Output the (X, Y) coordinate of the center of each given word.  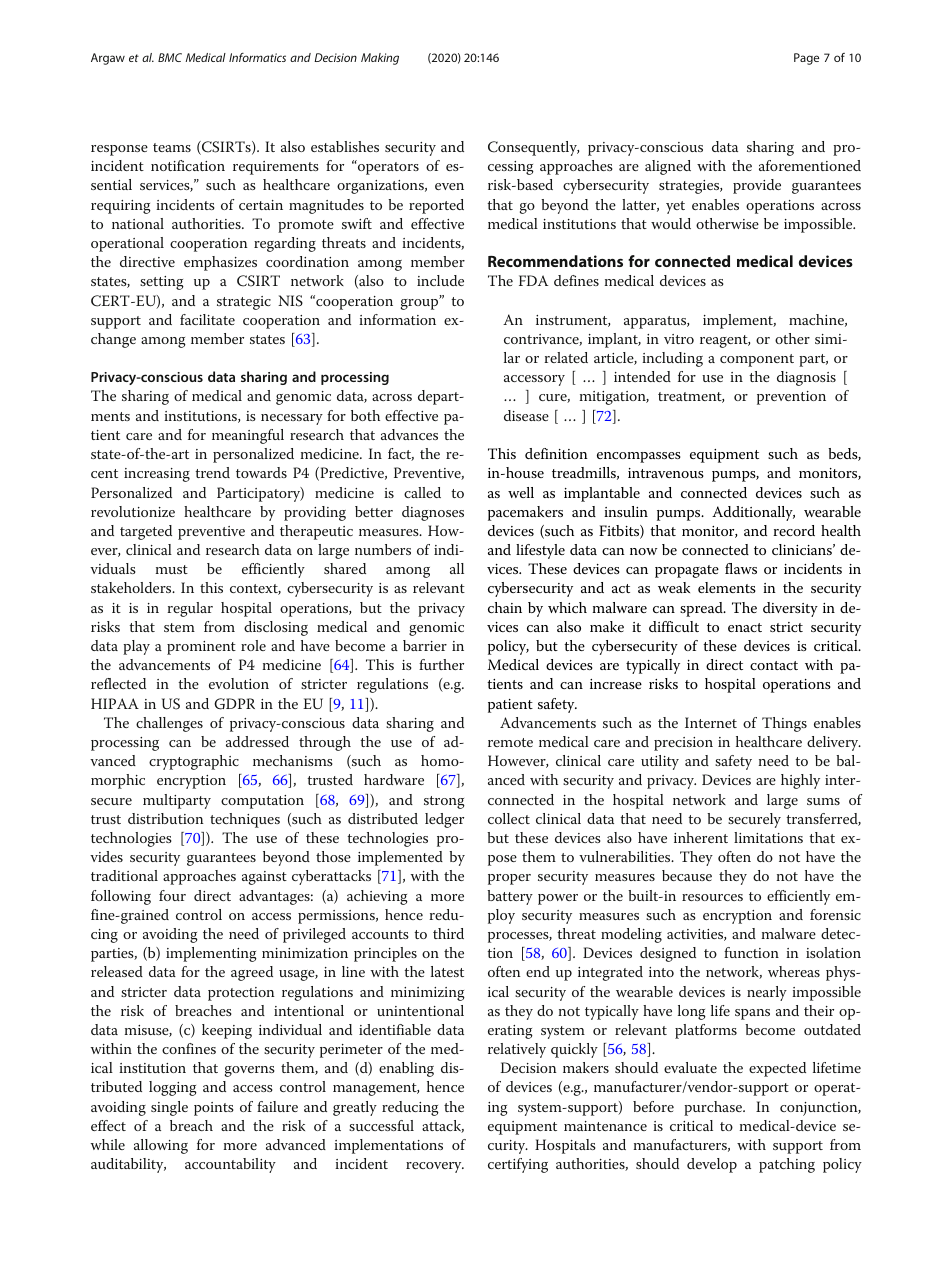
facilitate (207, 319)
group (421, 303)
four (172, 895)
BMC (170, 57)
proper (509, 879)
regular (190, 609)
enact (745, 627)
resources (712, 897)
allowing (161, 1146)
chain (505, 607)
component (757, 360)
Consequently (533, 148)
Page (806, 59)
